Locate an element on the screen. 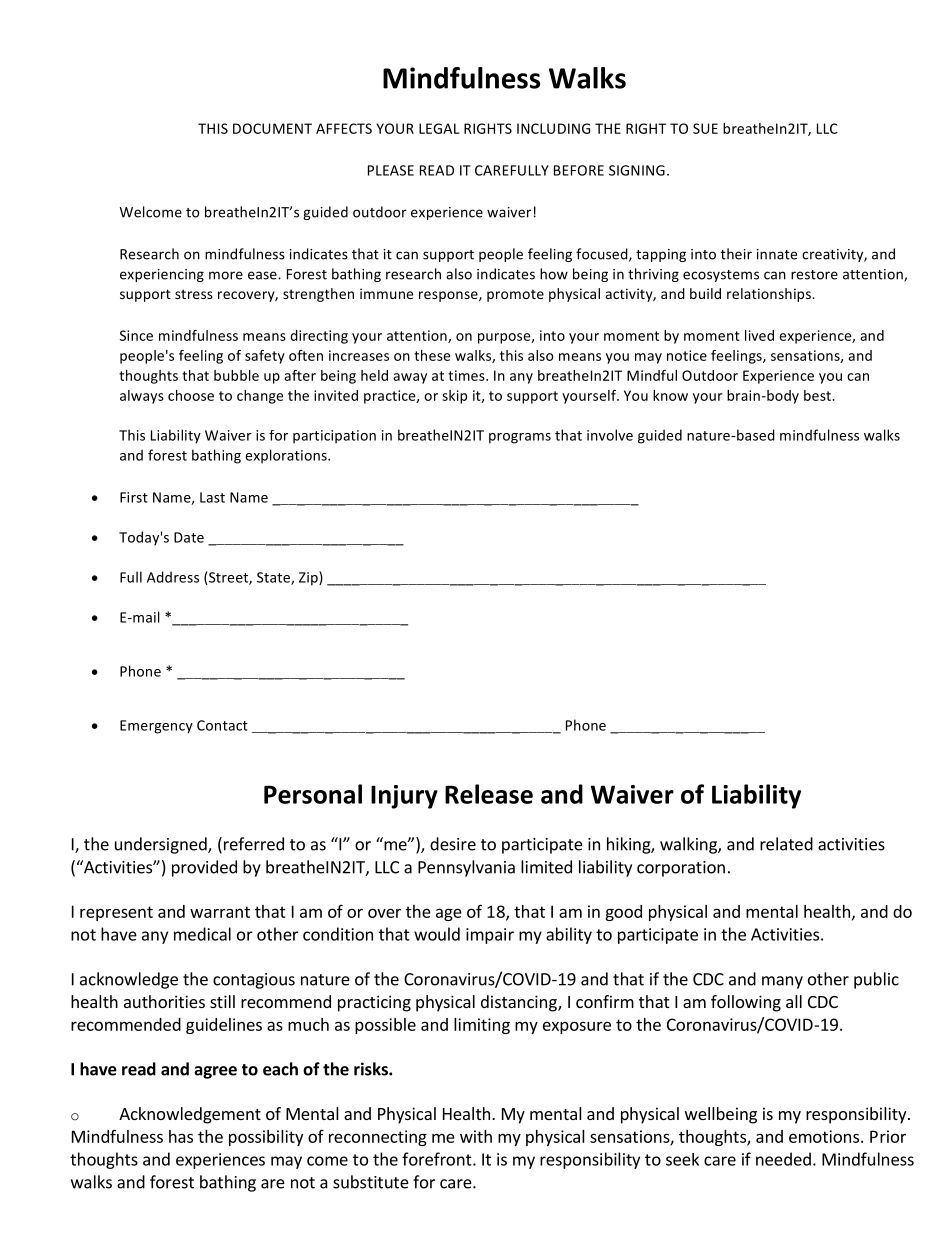 Image resolution: width=952 pixels, height=1233 pixels. DOCUMENT is located at coordinates (272, 128).
